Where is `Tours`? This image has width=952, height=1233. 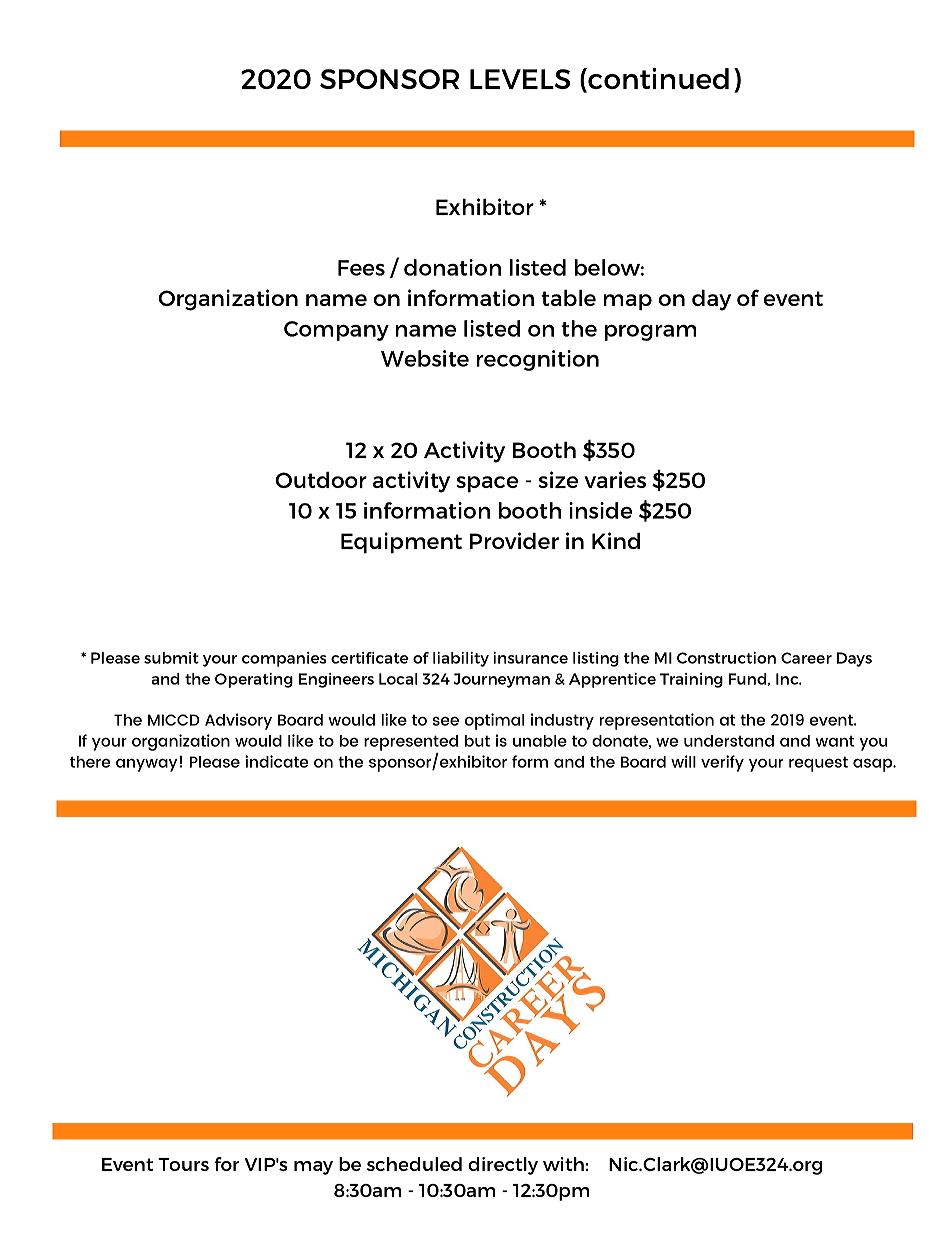
Tours is located at coordinates (183, 1164).
